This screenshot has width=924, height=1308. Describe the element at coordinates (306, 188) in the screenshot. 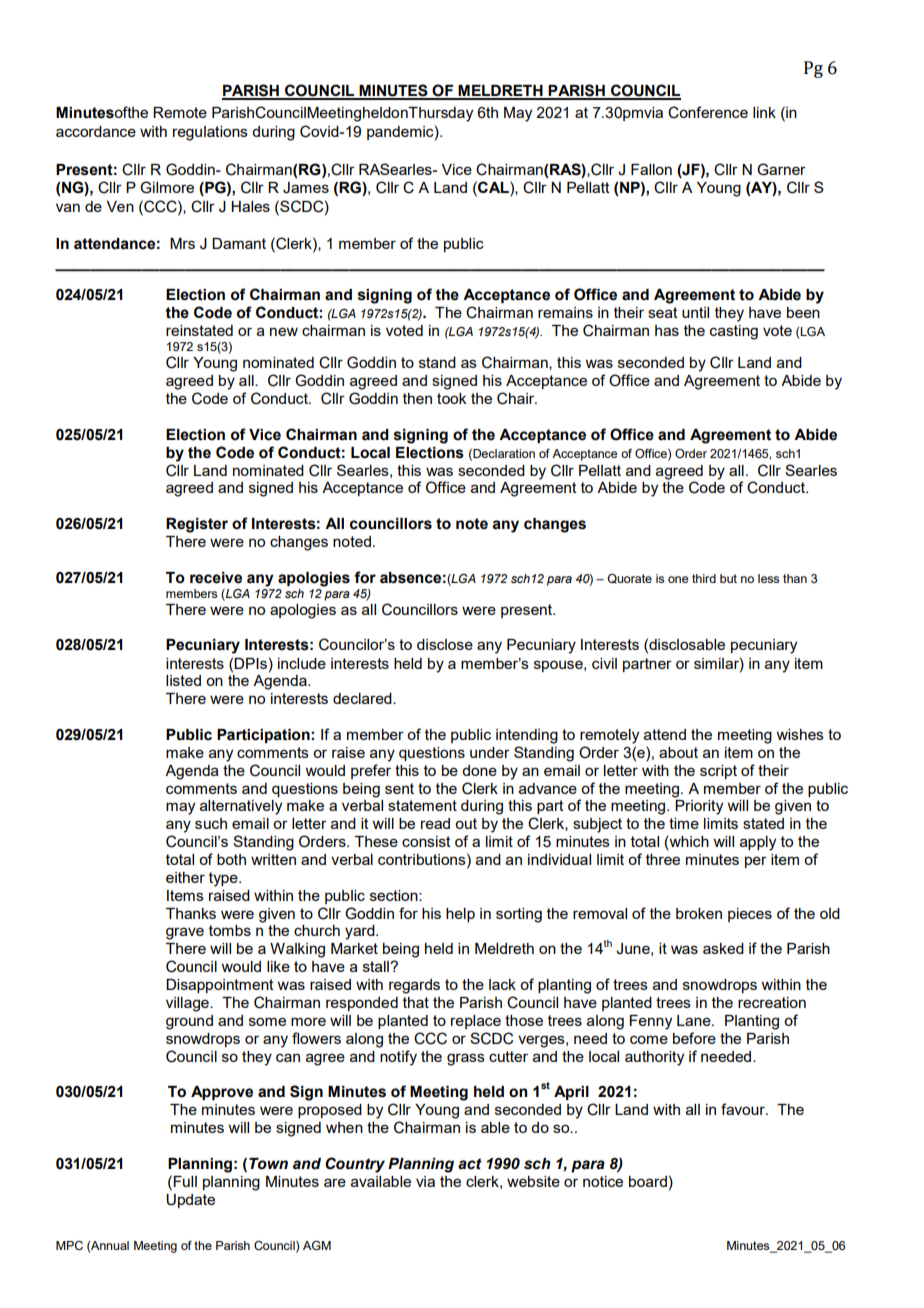

I see `James` at that location.
